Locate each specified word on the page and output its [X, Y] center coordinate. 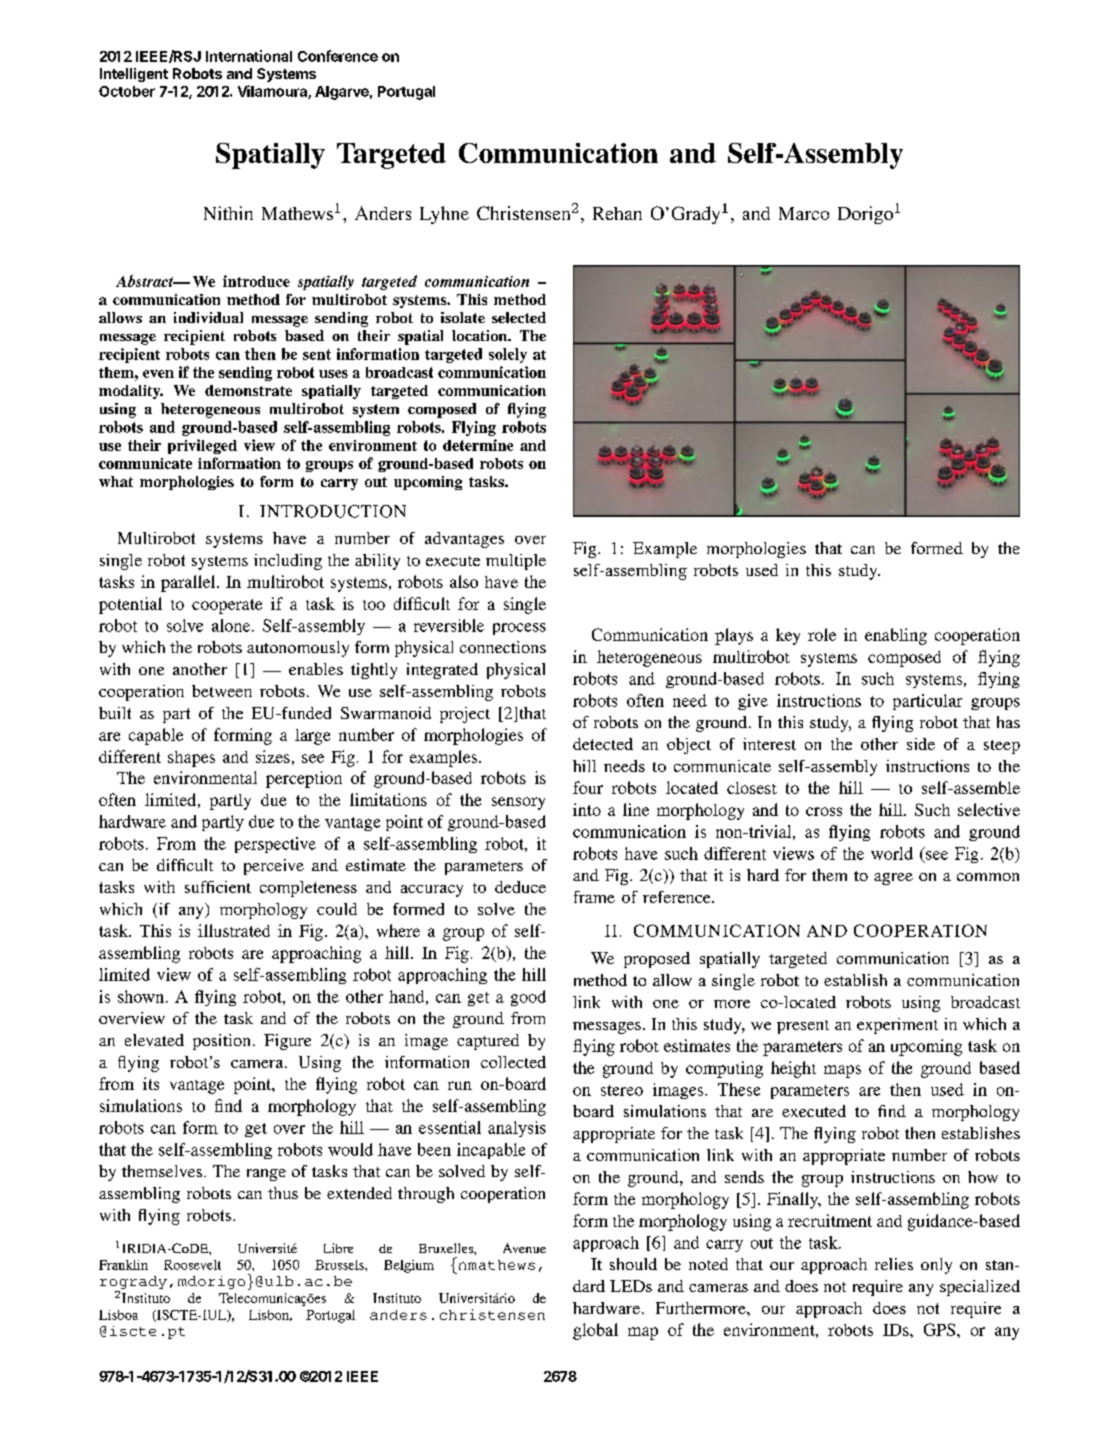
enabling [896, 636]
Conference [338, 56]
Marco [804, 213]
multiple [516, 562]
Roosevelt [192, 1265]
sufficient [218, 887]
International [249, 56]
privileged [202, 446]
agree [893, 879]
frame [594, 897]
